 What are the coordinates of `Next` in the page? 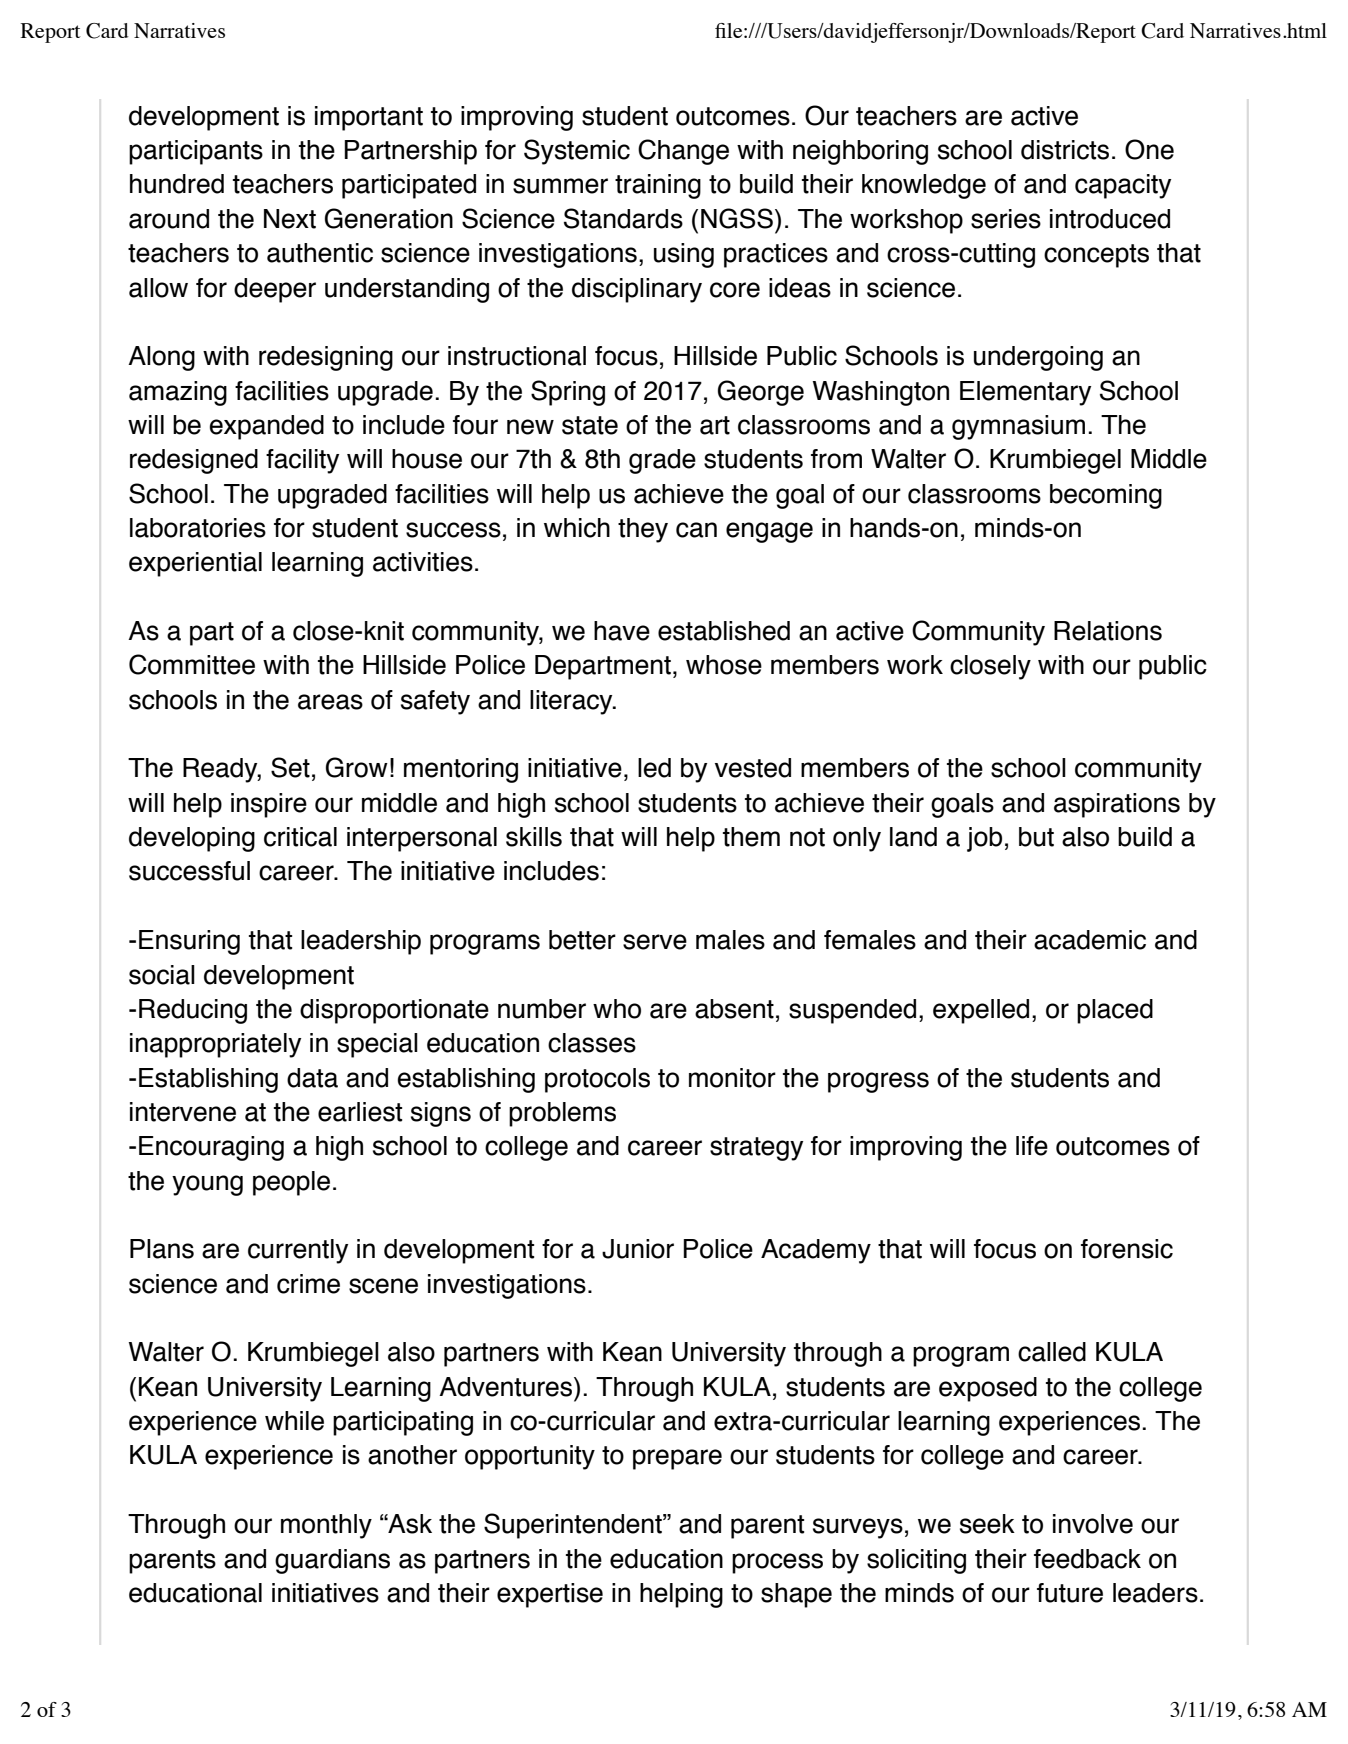 It's located at (290, 219).
